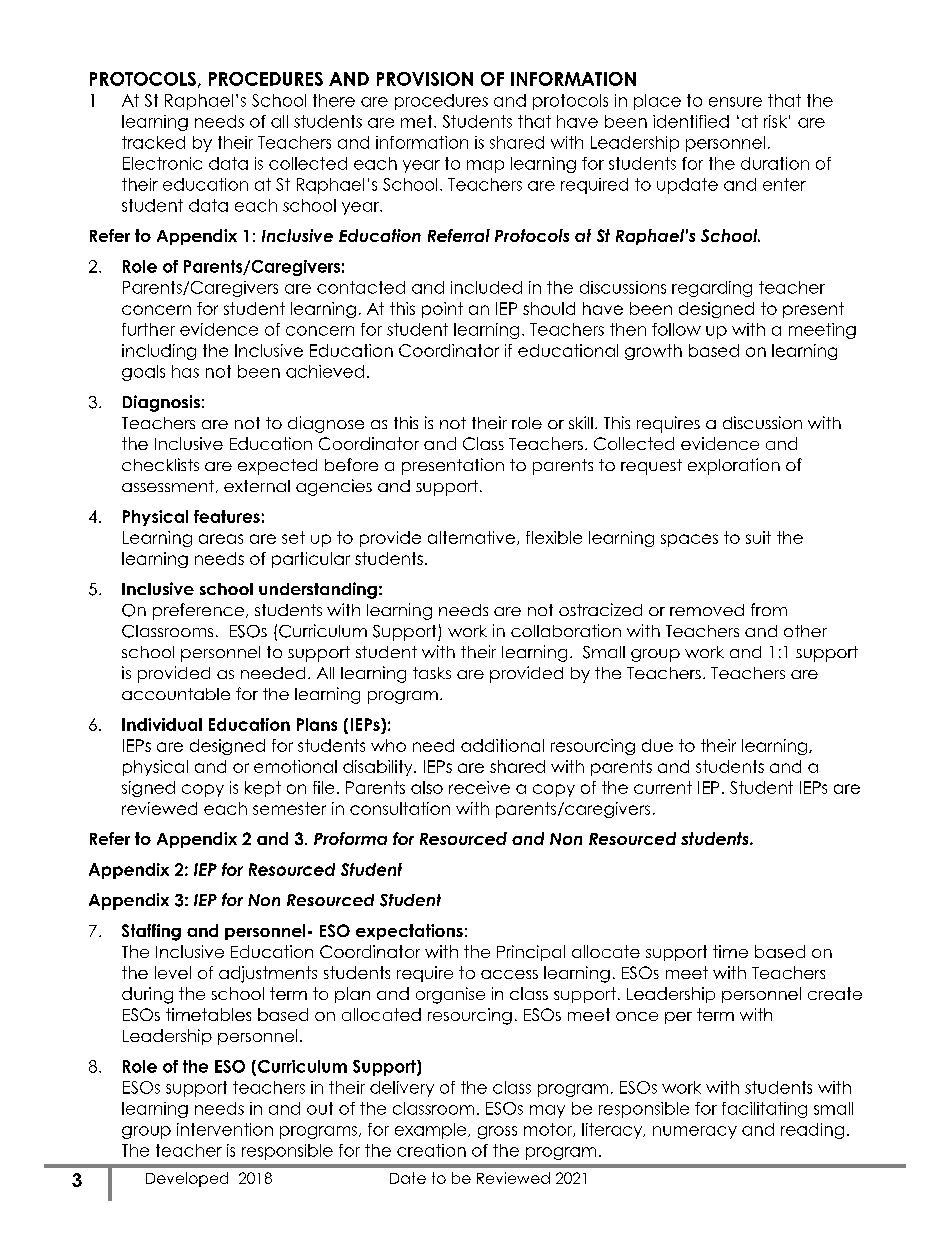  Describe the element at coordinates (663, 787) in the page. I see `current` at that location.
